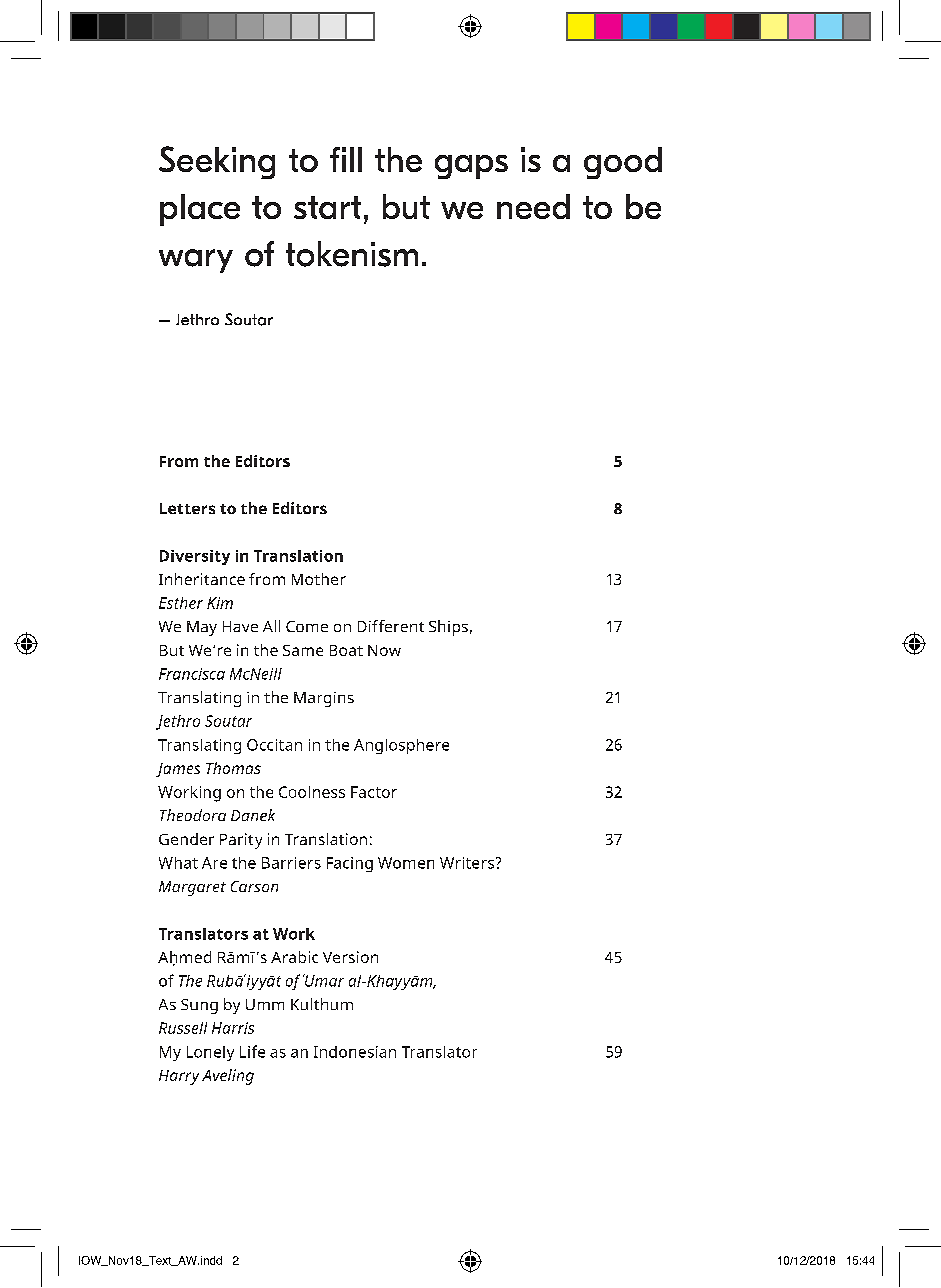 The width and height of the screenshot is (941, 1288). Describe the element at coordinates (346, 159) in the screenshot. I see `fill` at that location.
